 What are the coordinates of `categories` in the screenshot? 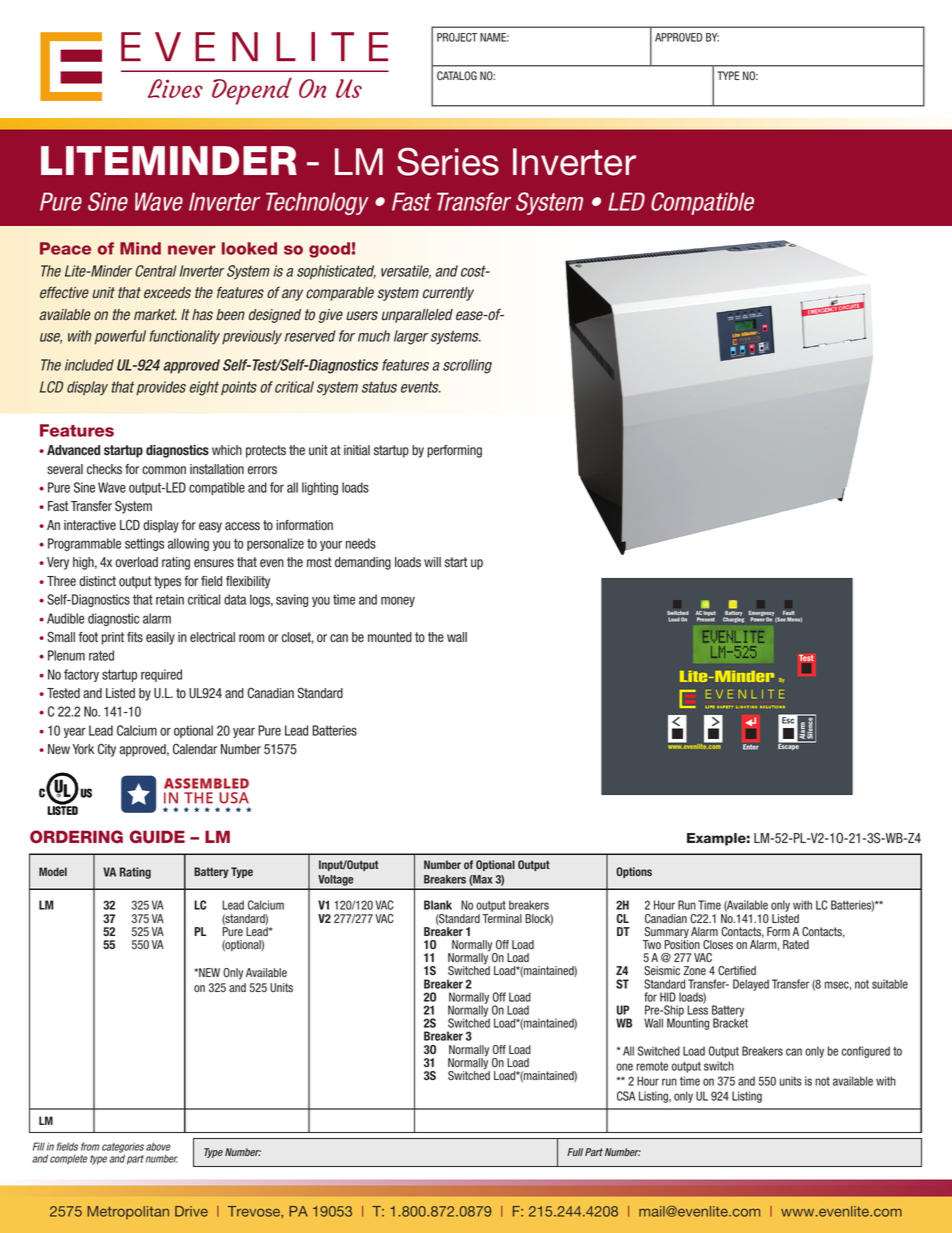 It's located at (123, 1148).
